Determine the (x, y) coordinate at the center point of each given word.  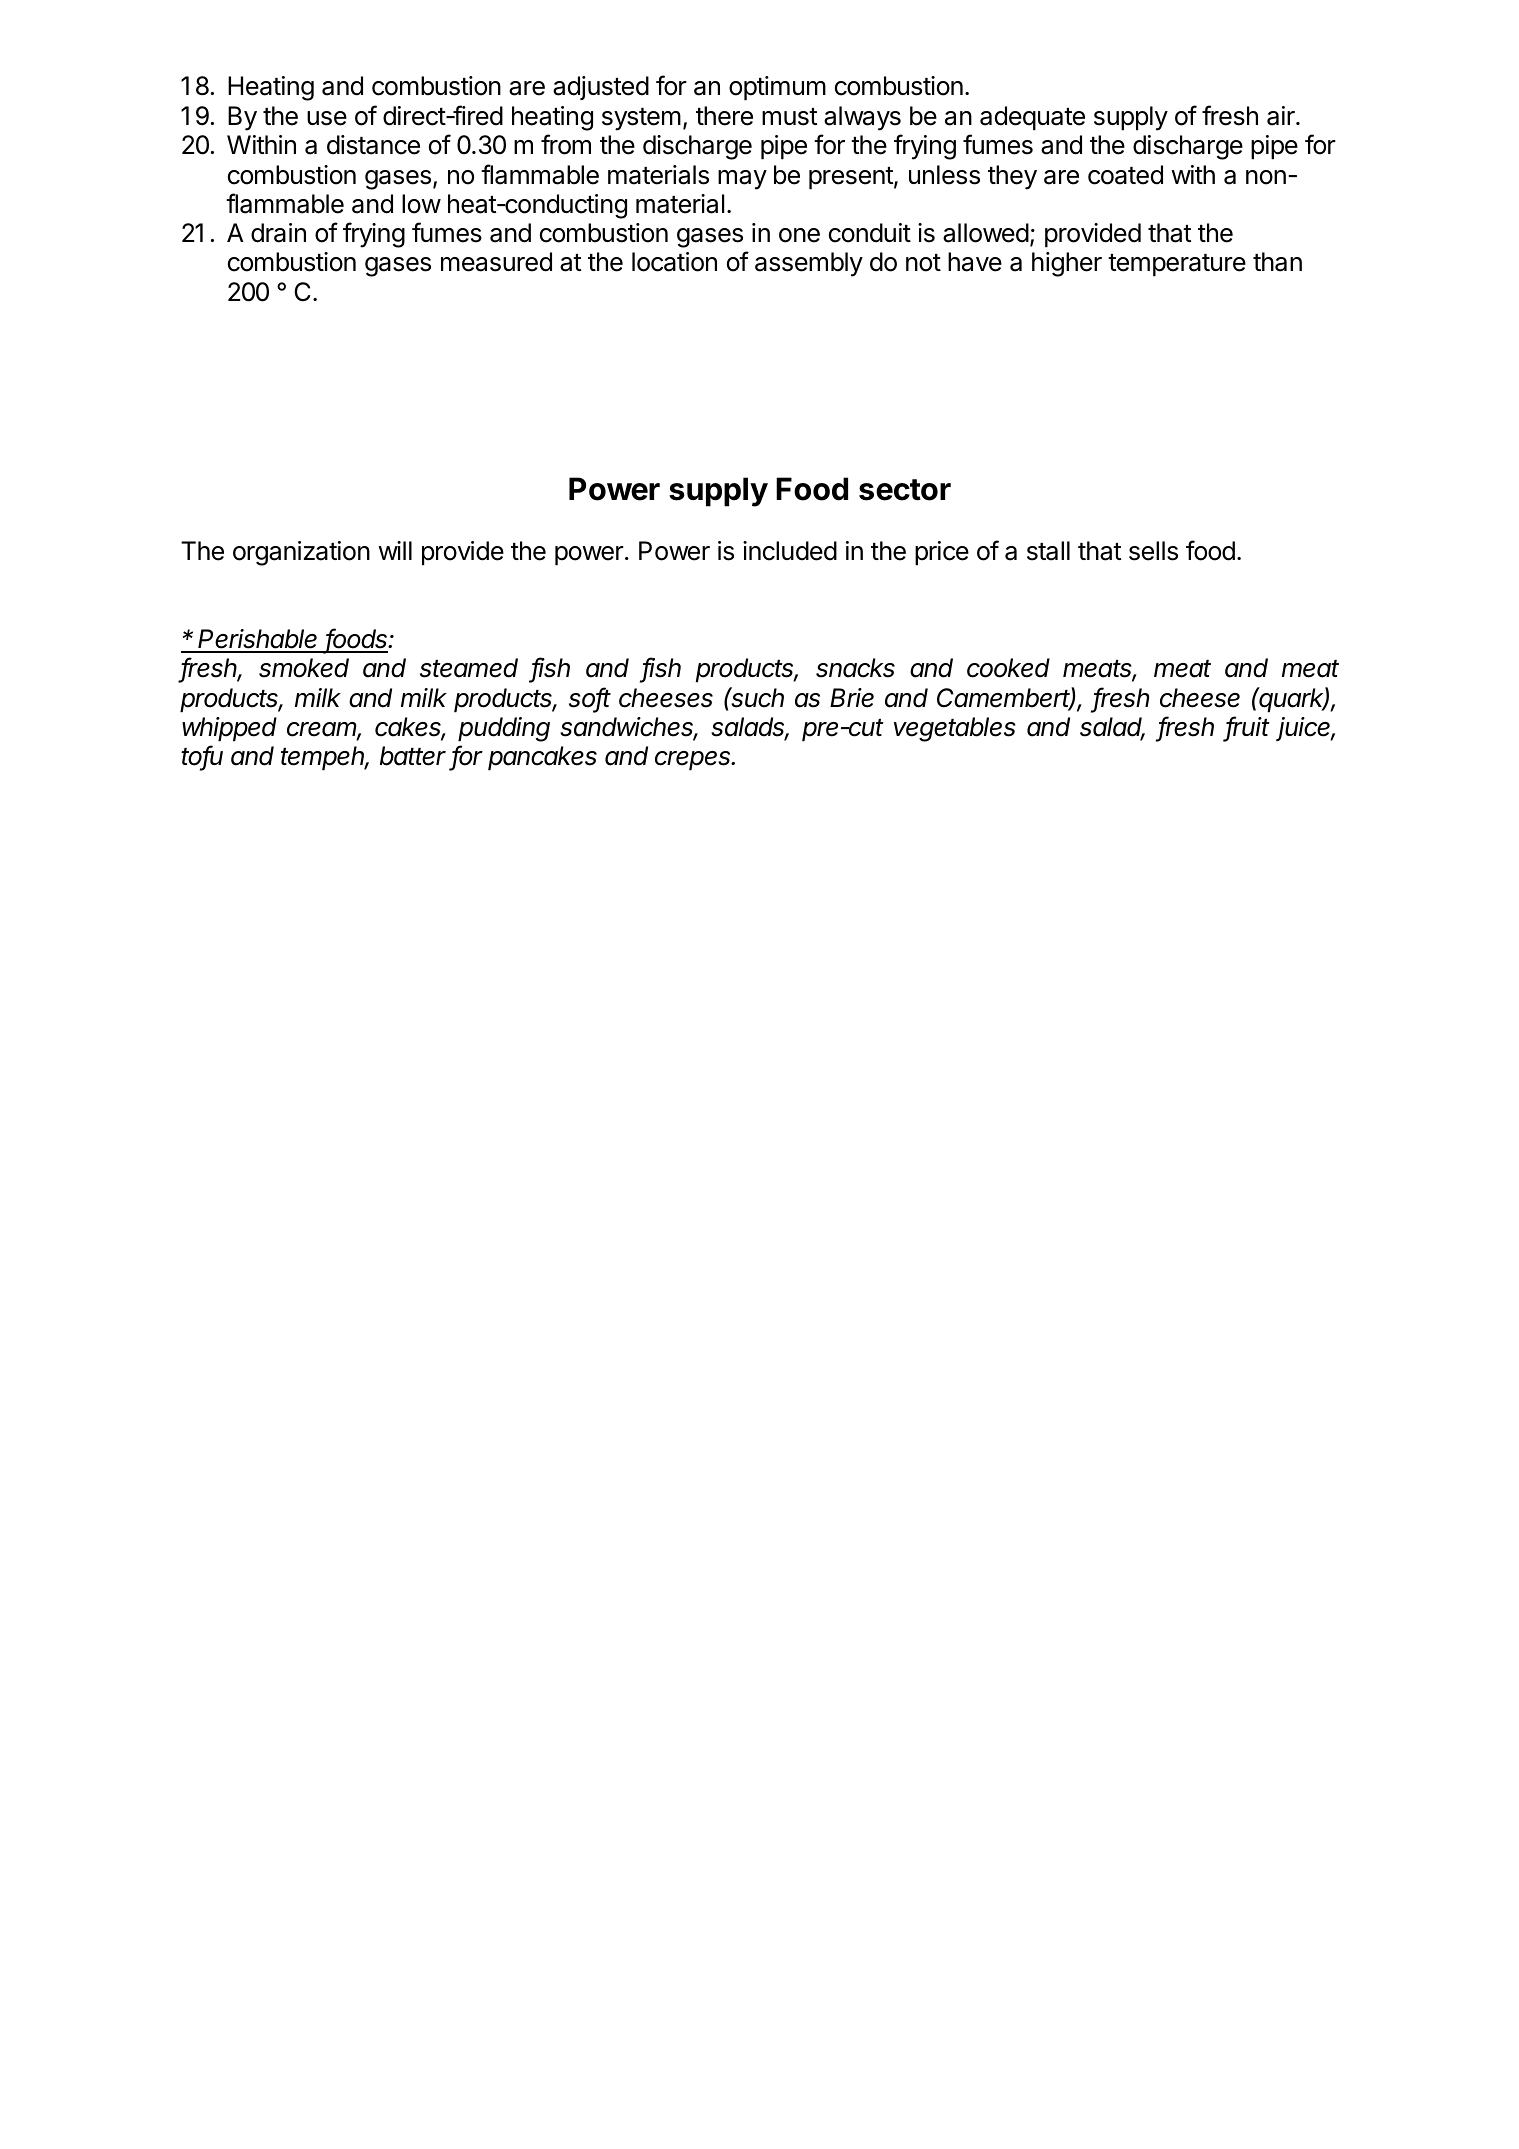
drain (278, 233)
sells (1153, 551)
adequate (1032, 118)
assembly (809, 264)
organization (301, 553)
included (790, 551)
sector (905, 490)
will (395, 550)
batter (413, 756)
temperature (1177, 265)
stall (1048, 551)
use (327, 118)
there (724, 116)
